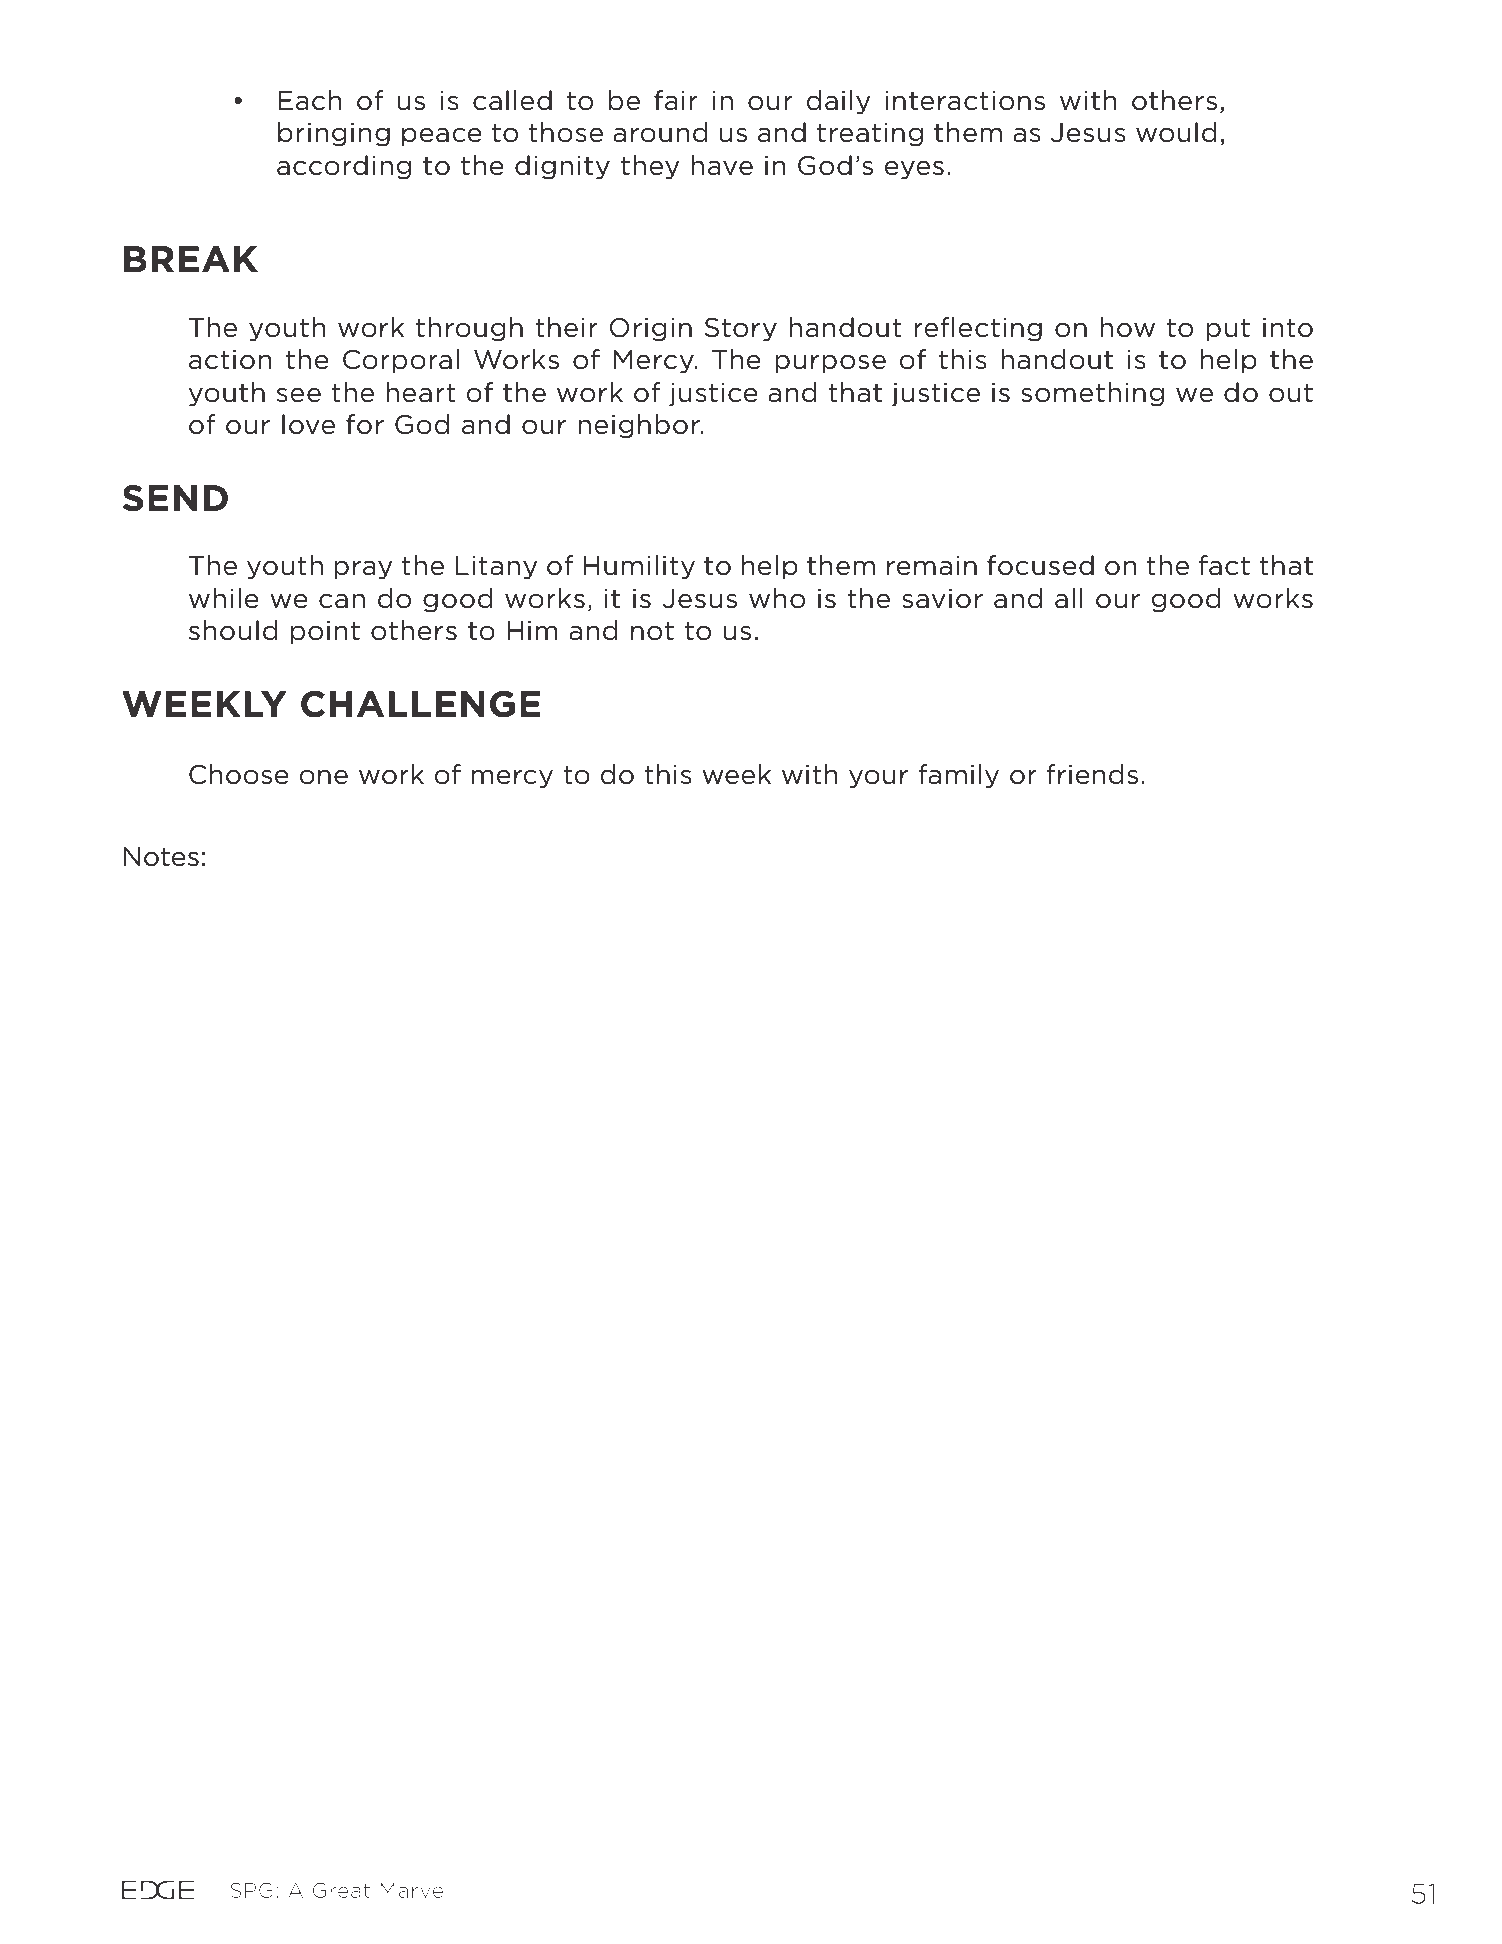  What do you see at coordinates (341, 1890) in the screenshot?
I see `Great` at bounding box center [341, 1890].
